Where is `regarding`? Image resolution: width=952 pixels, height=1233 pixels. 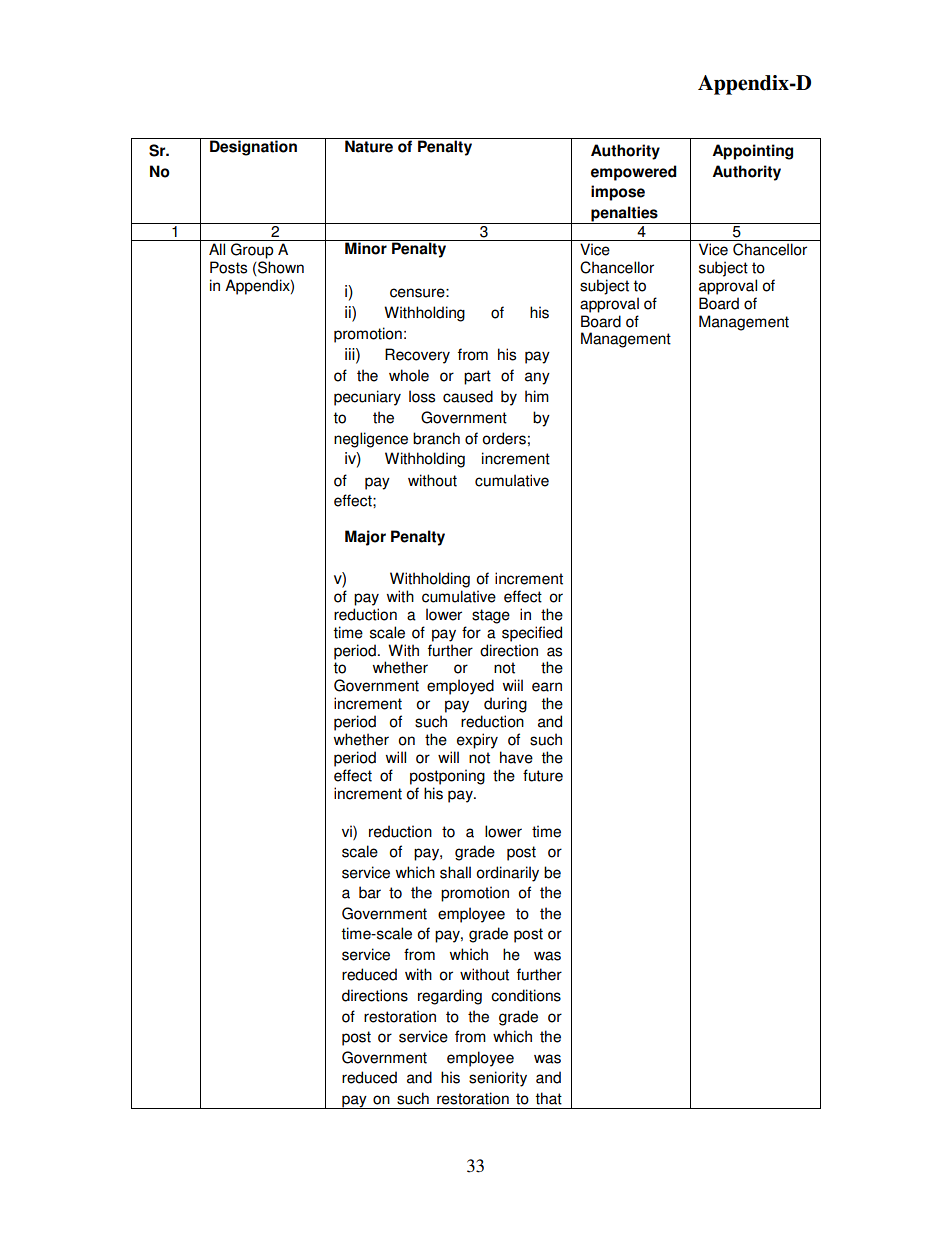 regarding is located at coordinates (450, 997).
